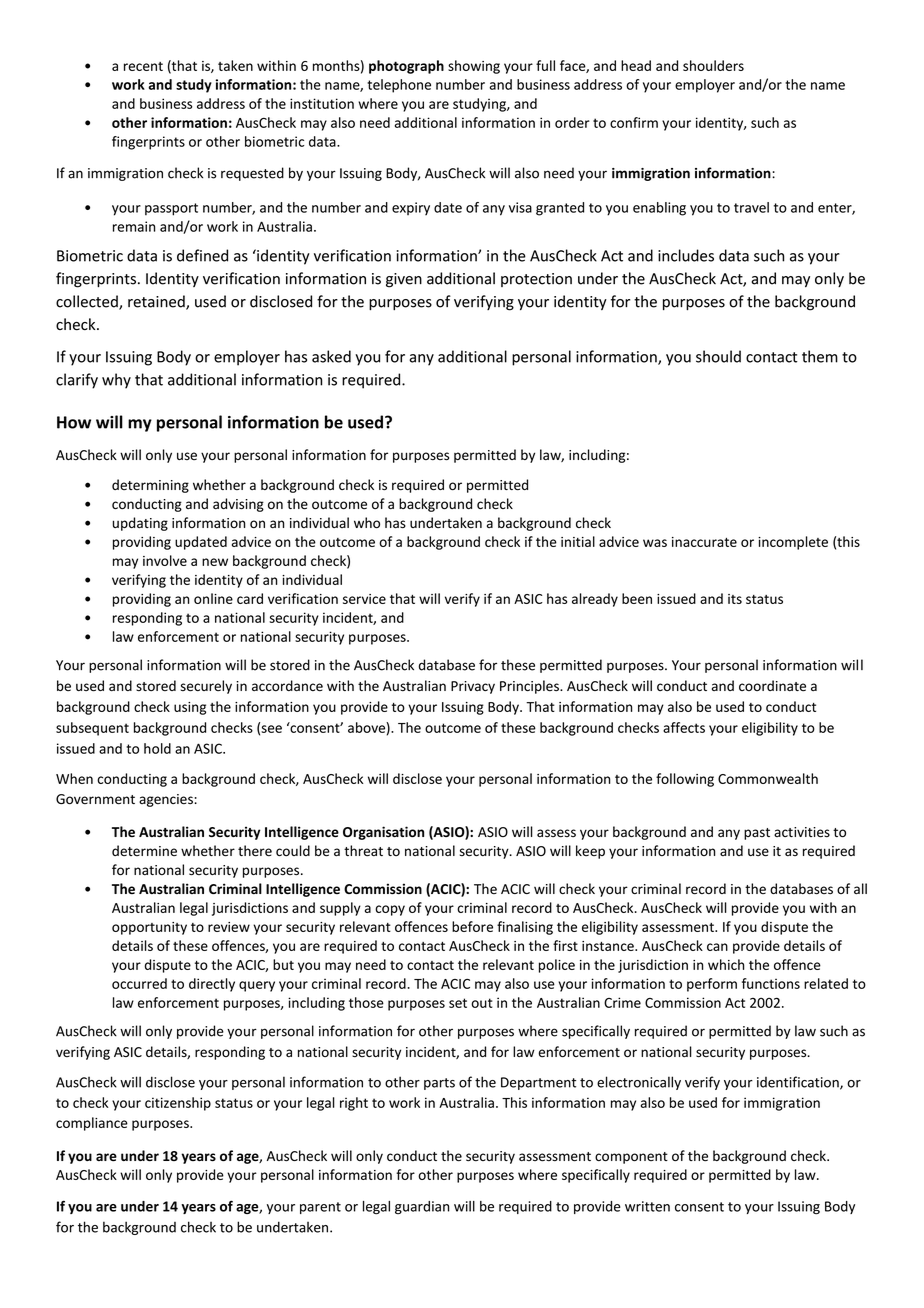 The image size is (924, 1308). I want to click on Privacy, so click(473, 687).
